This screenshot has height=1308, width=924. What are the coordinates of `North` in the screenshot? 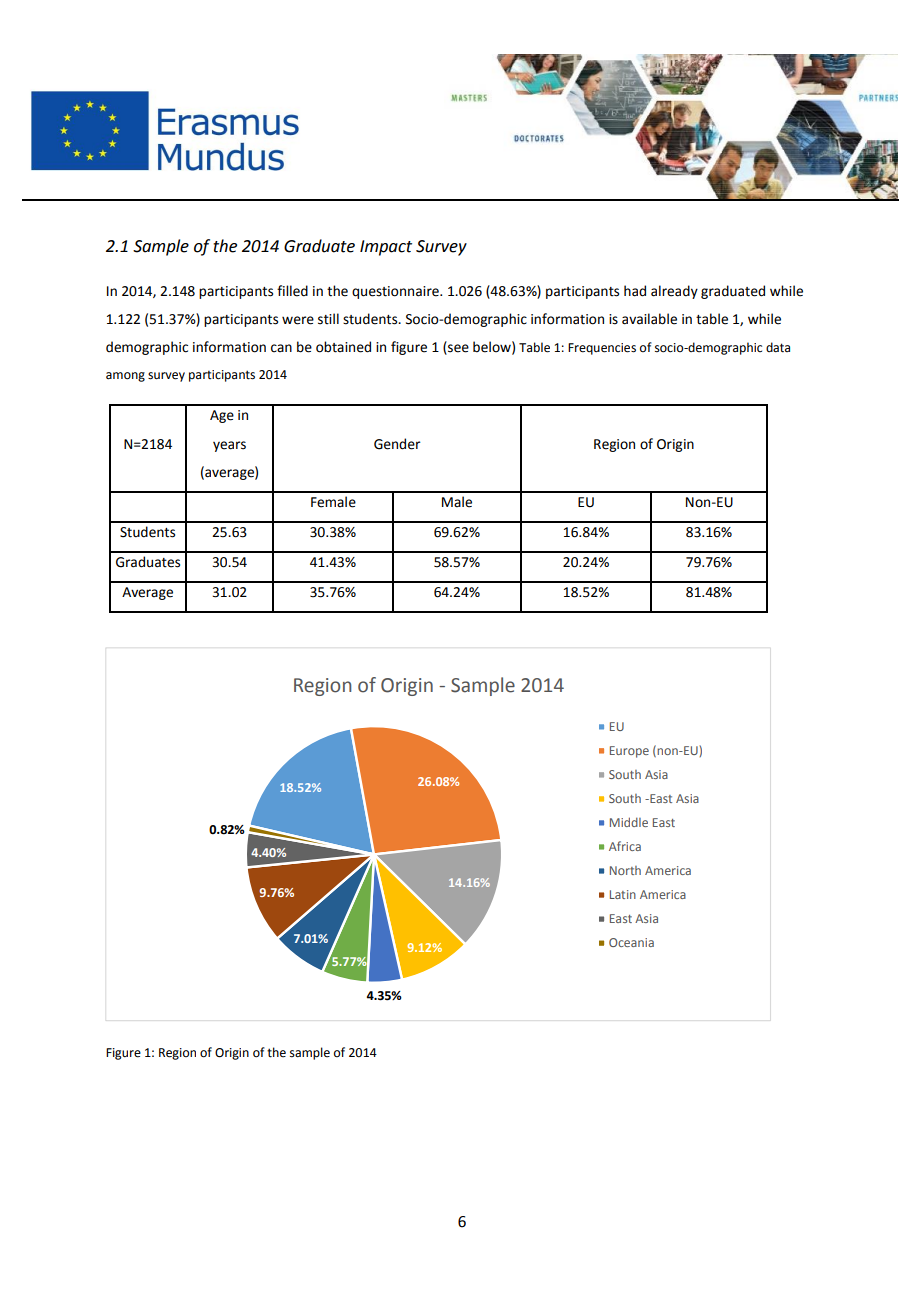 It's located at (625, 870).
